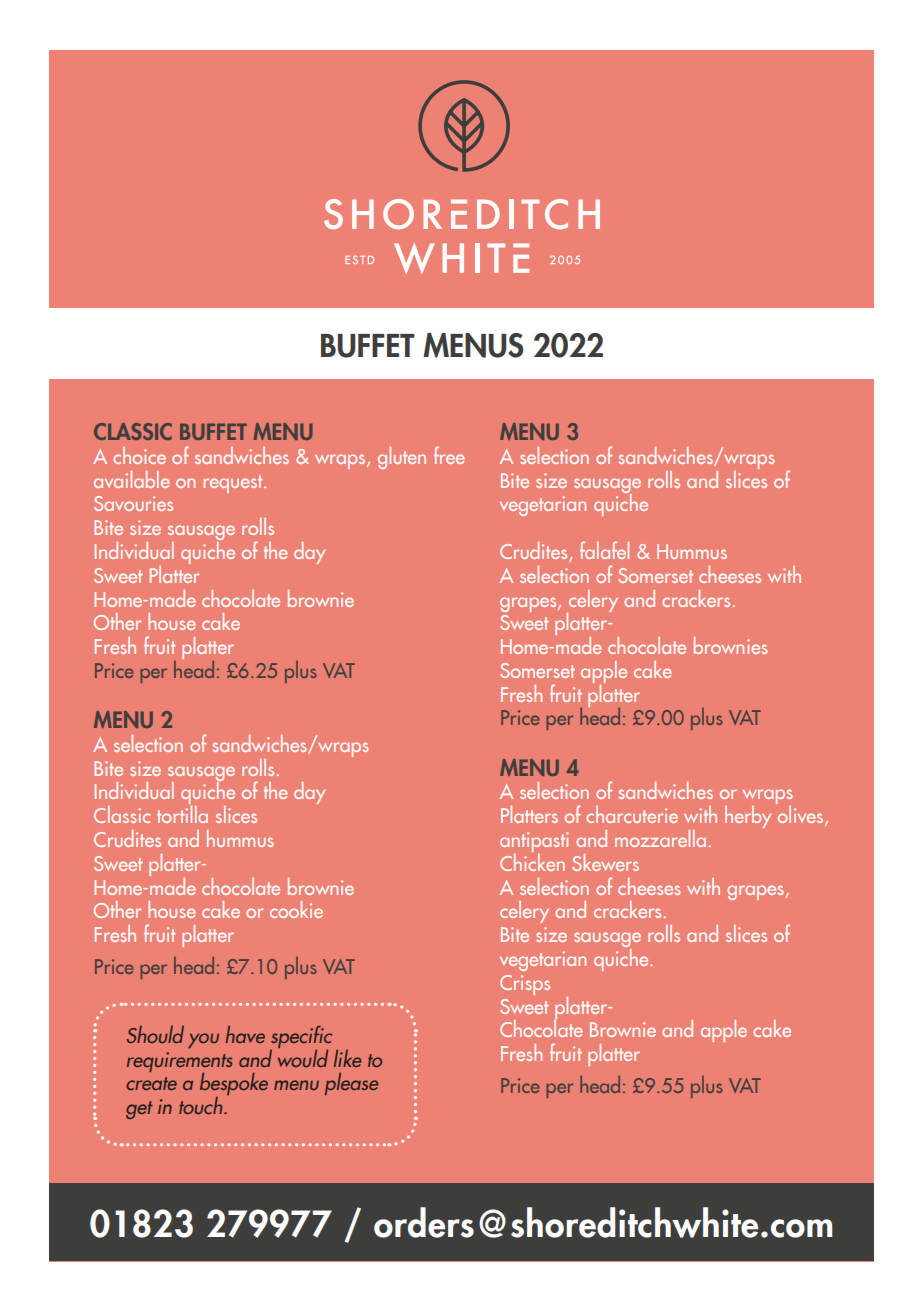 This image has width=924, height=1311. What do you see at coordinates (604, 550) in the image?
I see `falafel` at bounding box center [604, 550].
